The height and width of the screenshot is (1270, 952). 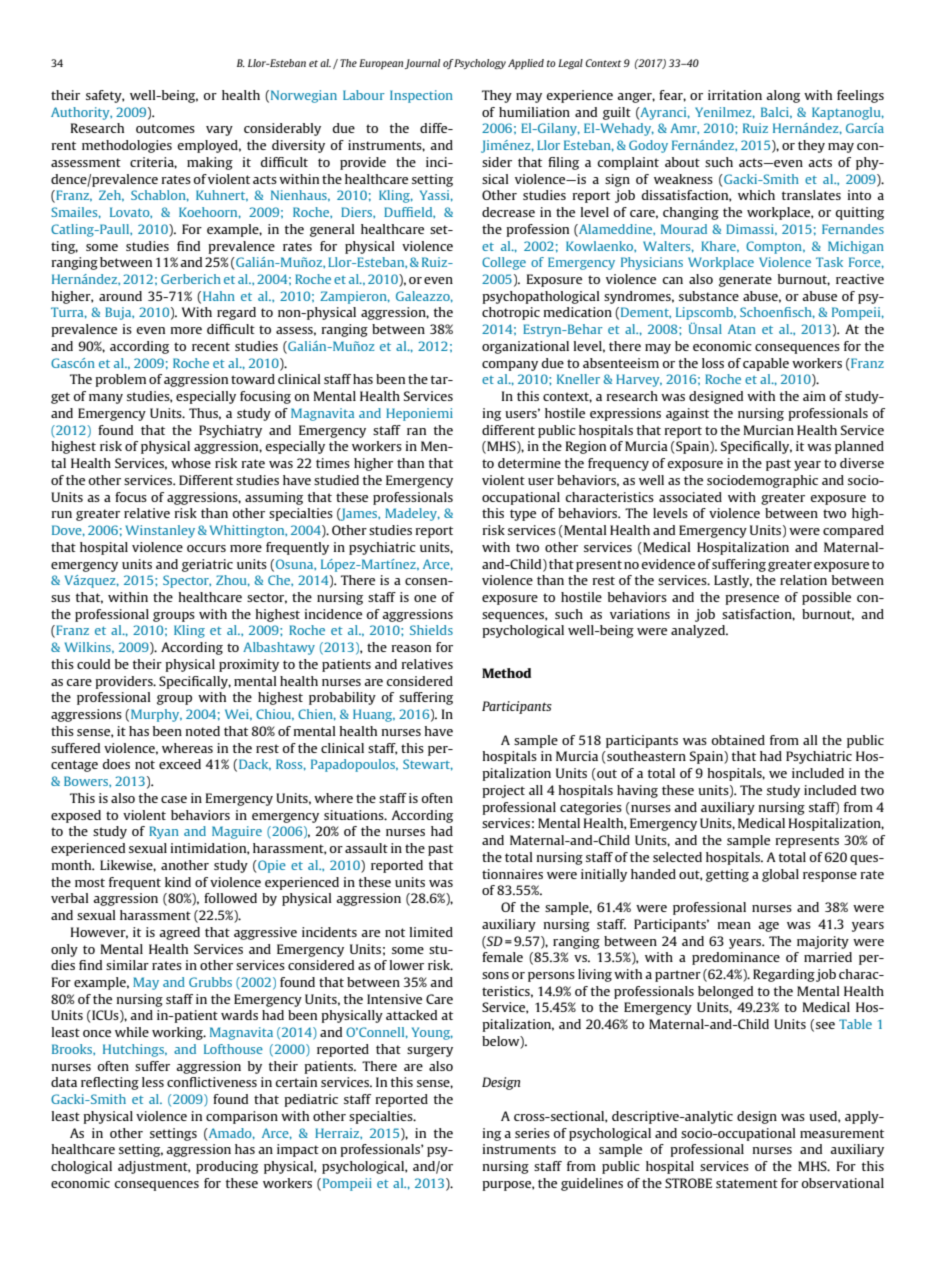 I want to click on Inspection, so click(x=421, y=96).
